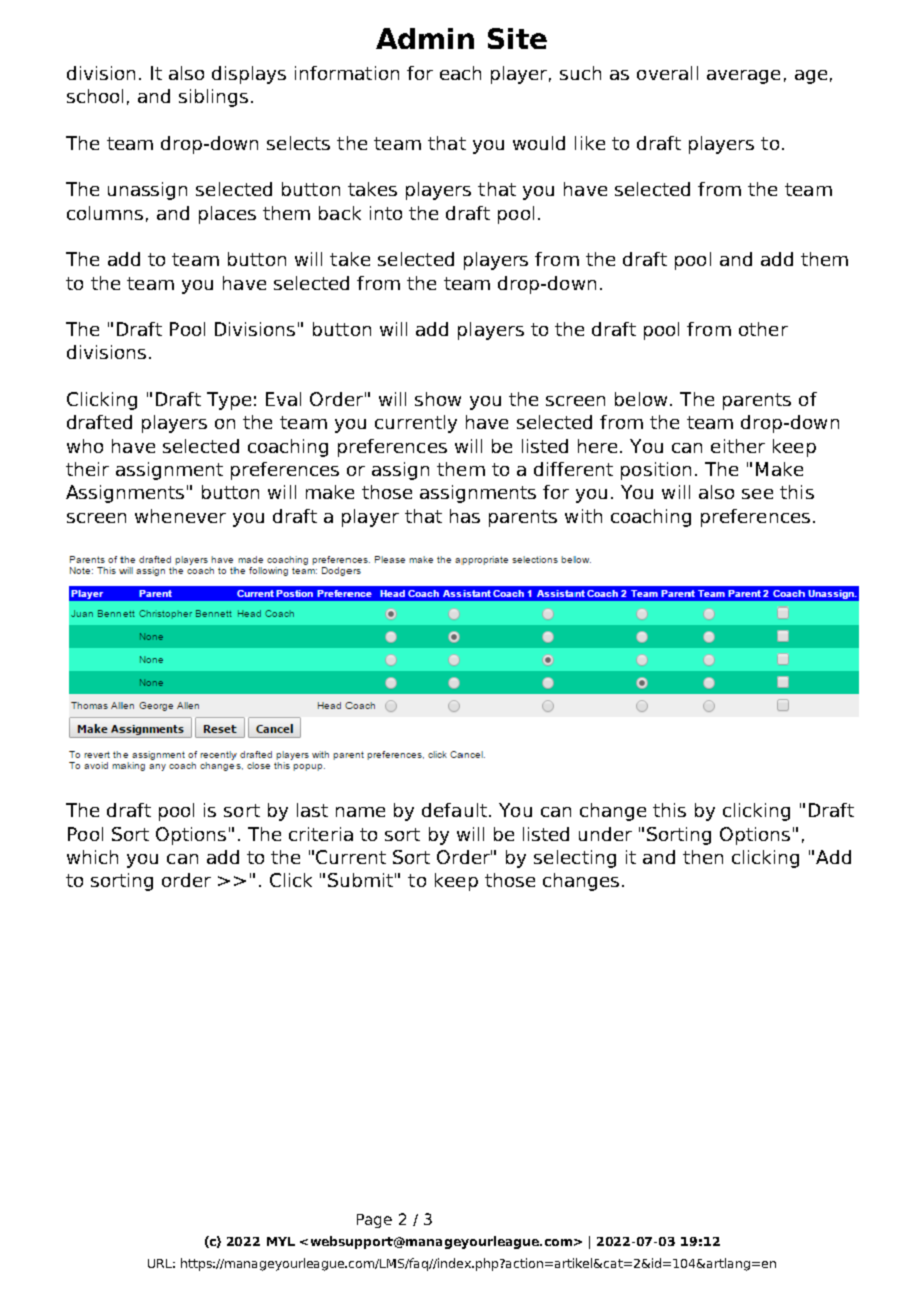 This screenshot has height=1308, width=924. I want to click on Type, so click(229, 401).
